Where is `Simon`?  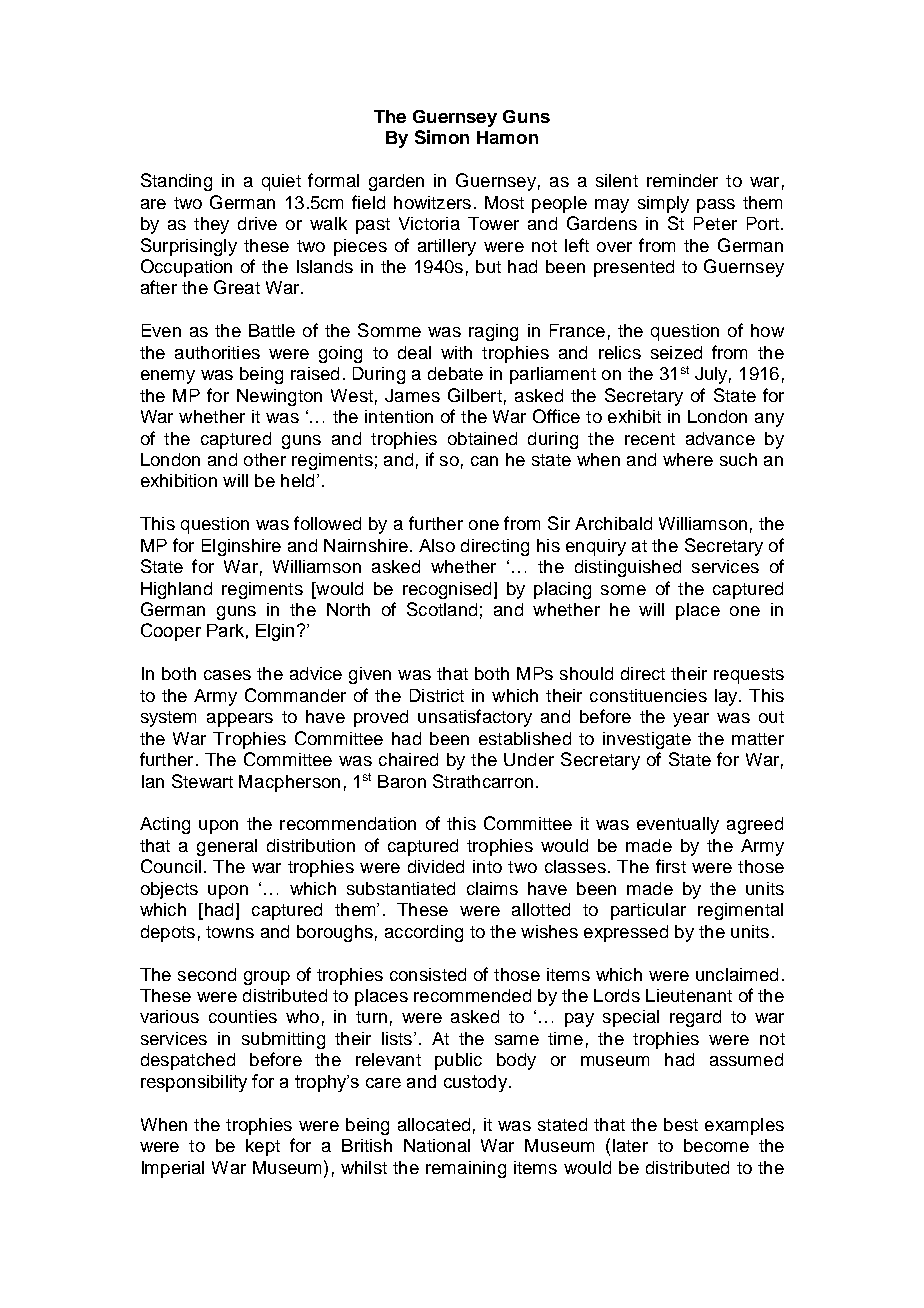 Simon is located at coordinates (442, 137).
